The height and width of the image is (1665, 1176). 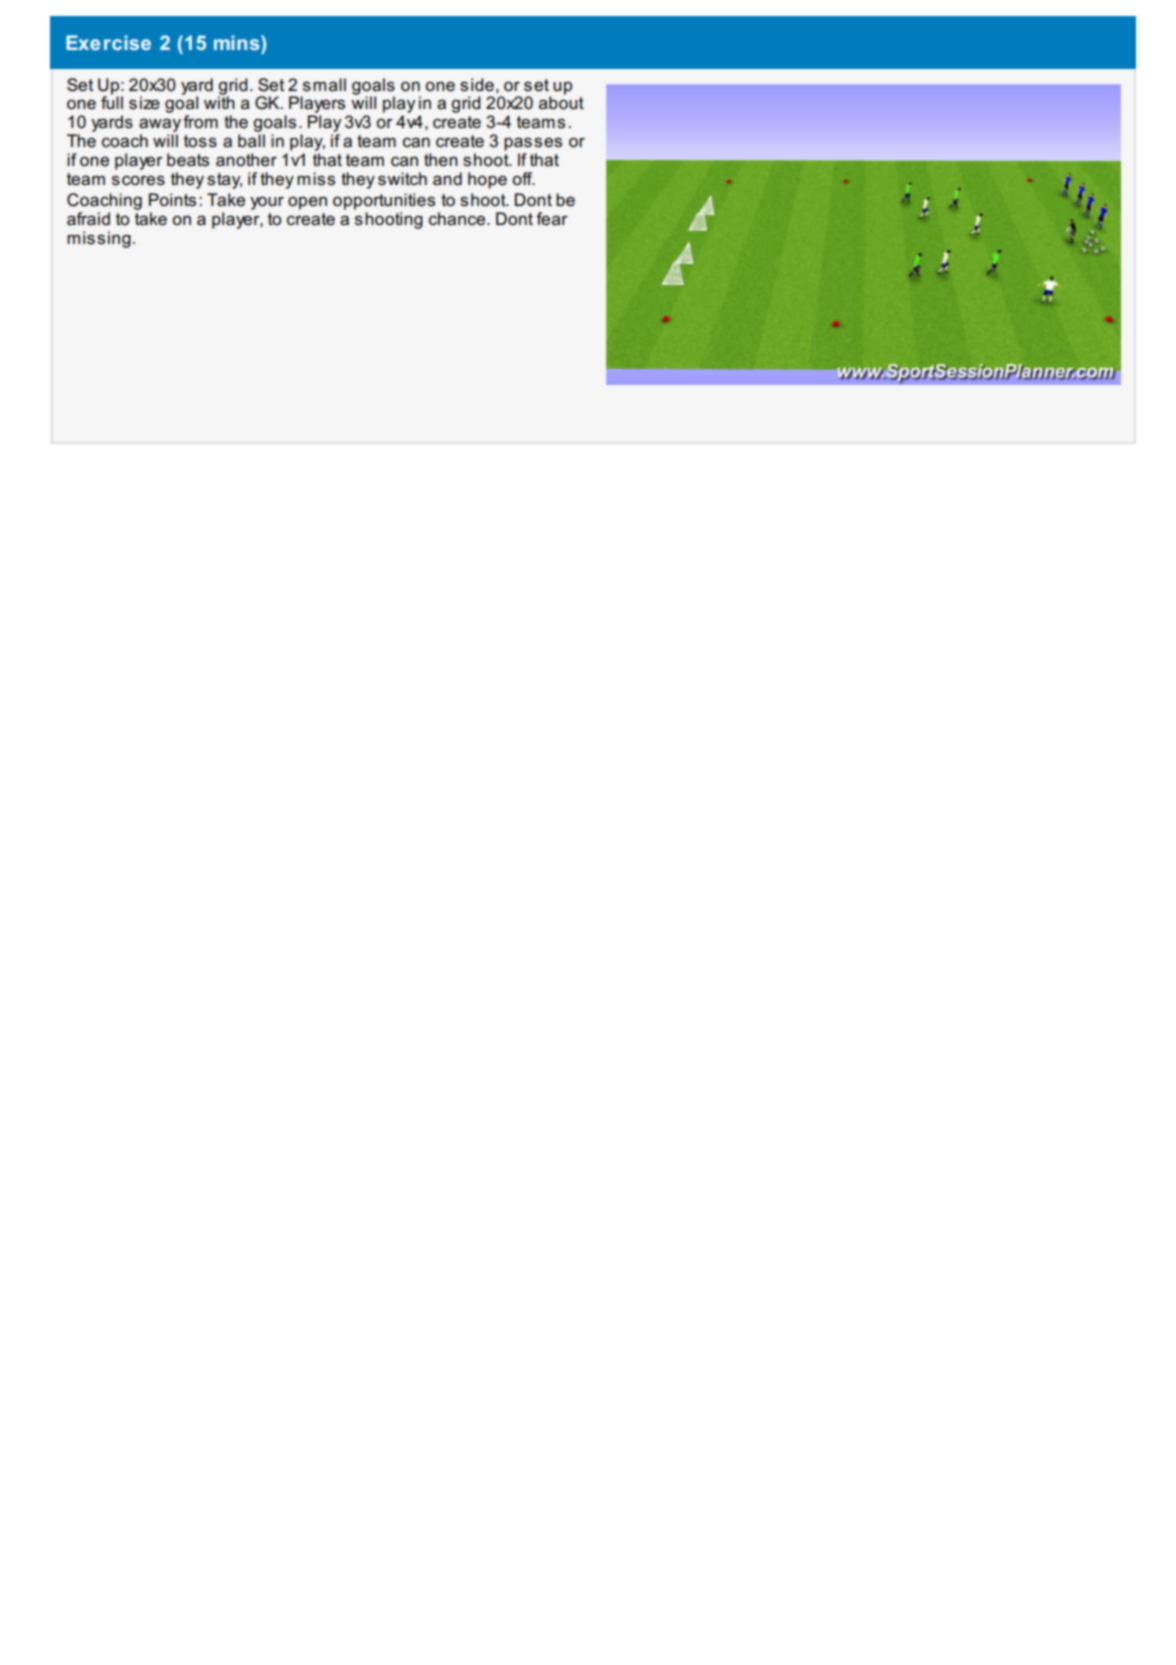 What do you see at coordinates (108, 42) in the image?
I see `Exercise` at bounding box center [108, 42].
